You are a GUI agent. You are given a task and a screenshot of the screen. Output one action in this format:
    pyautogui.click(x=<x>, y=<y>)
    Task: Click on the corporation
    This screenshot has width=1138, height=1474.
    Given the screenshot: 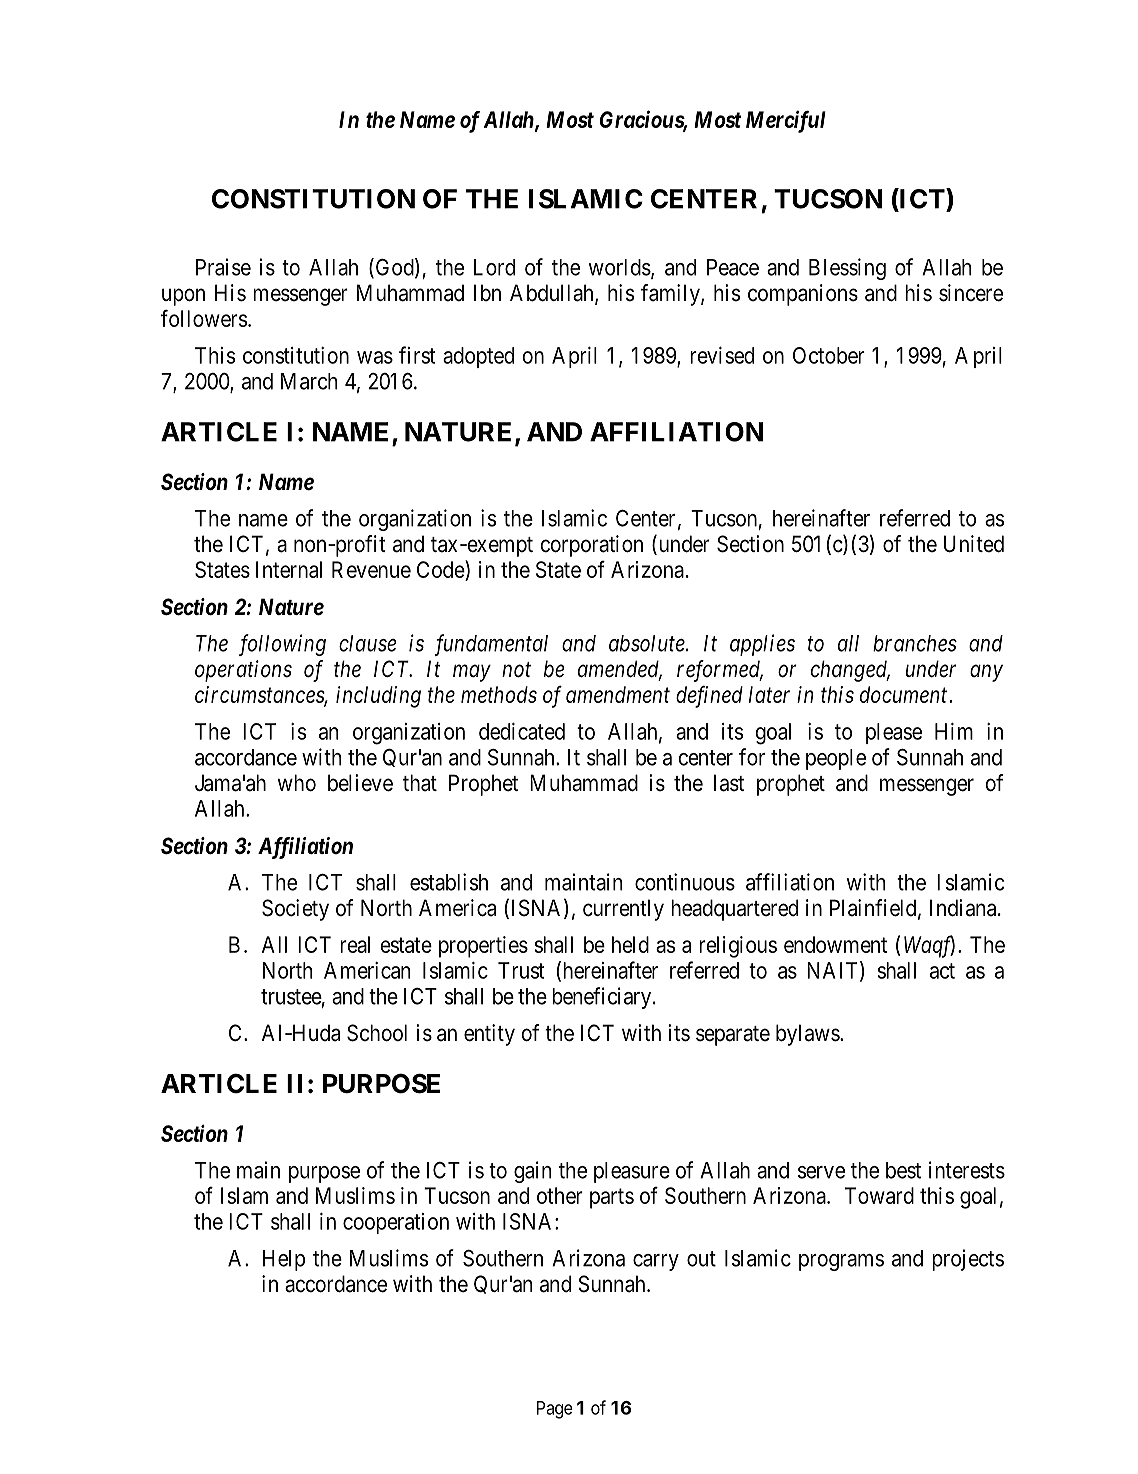 What is the action you would take?
    pyautogui.click(x=592, y=546)
